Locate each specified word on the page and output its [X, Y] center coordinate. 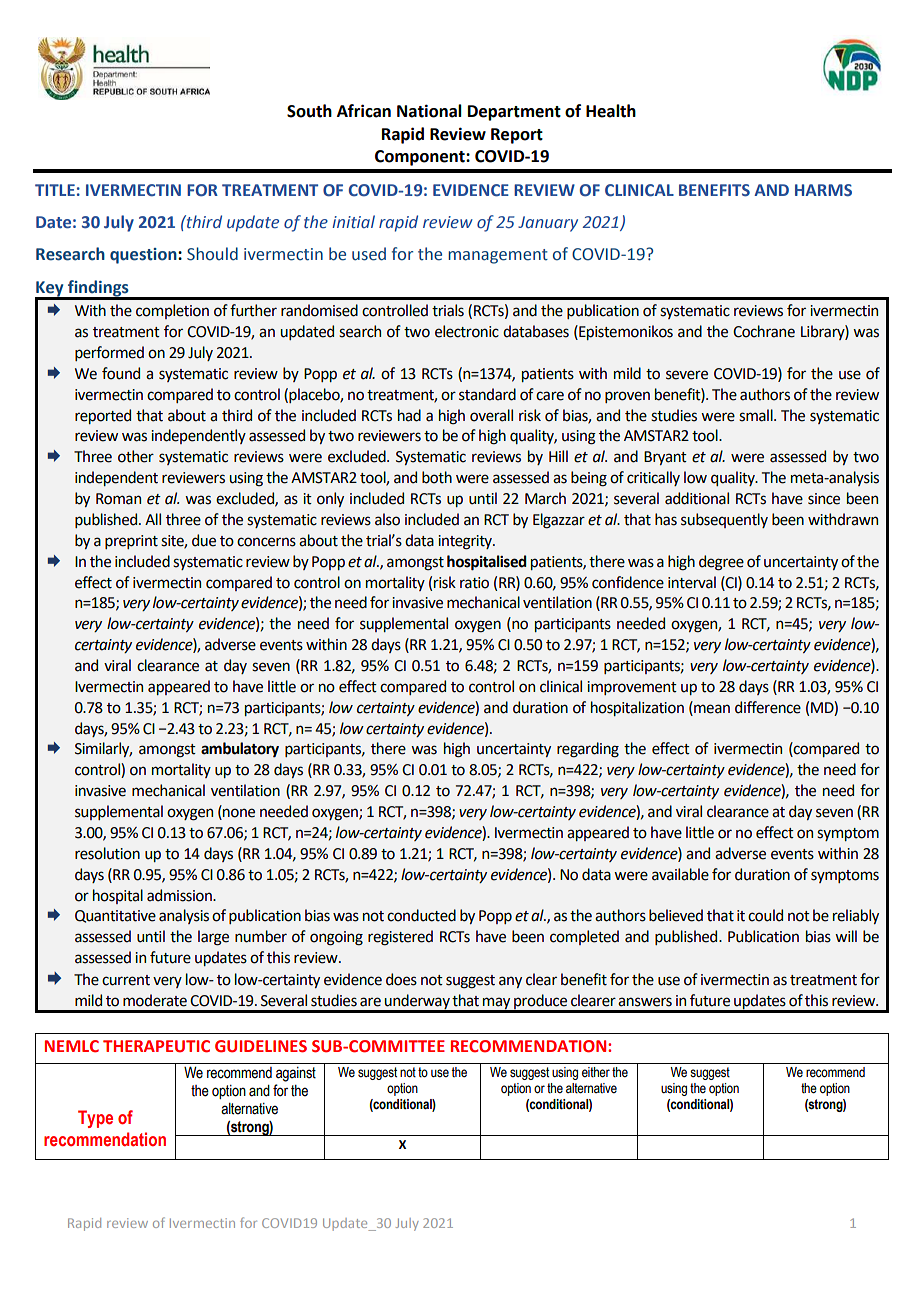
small [757, 415]
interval [692, 582]
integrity [466, 542]
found [121, 373]
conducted [421, 915]
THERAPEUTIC [156, 1046]
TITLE [55, 190]
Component [421, 158]
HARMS [823, 190]
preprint [131, 542]
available [680, 874]
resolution [107, 853]
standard [487, 394]
